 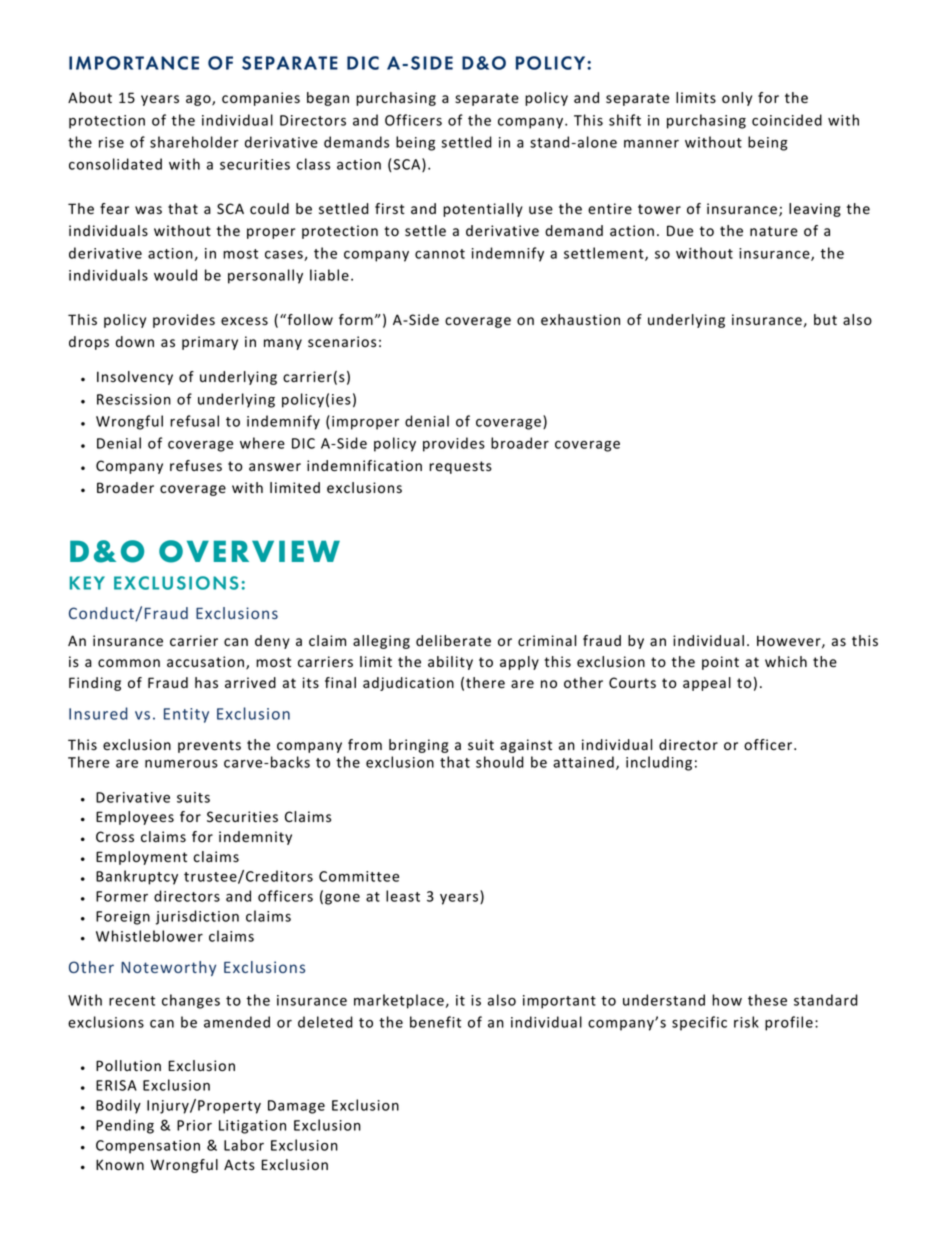 What do you see at coordinates (194, 1125) in the screenshot?
I see `Prior` at bounding box center [194, 1125].
